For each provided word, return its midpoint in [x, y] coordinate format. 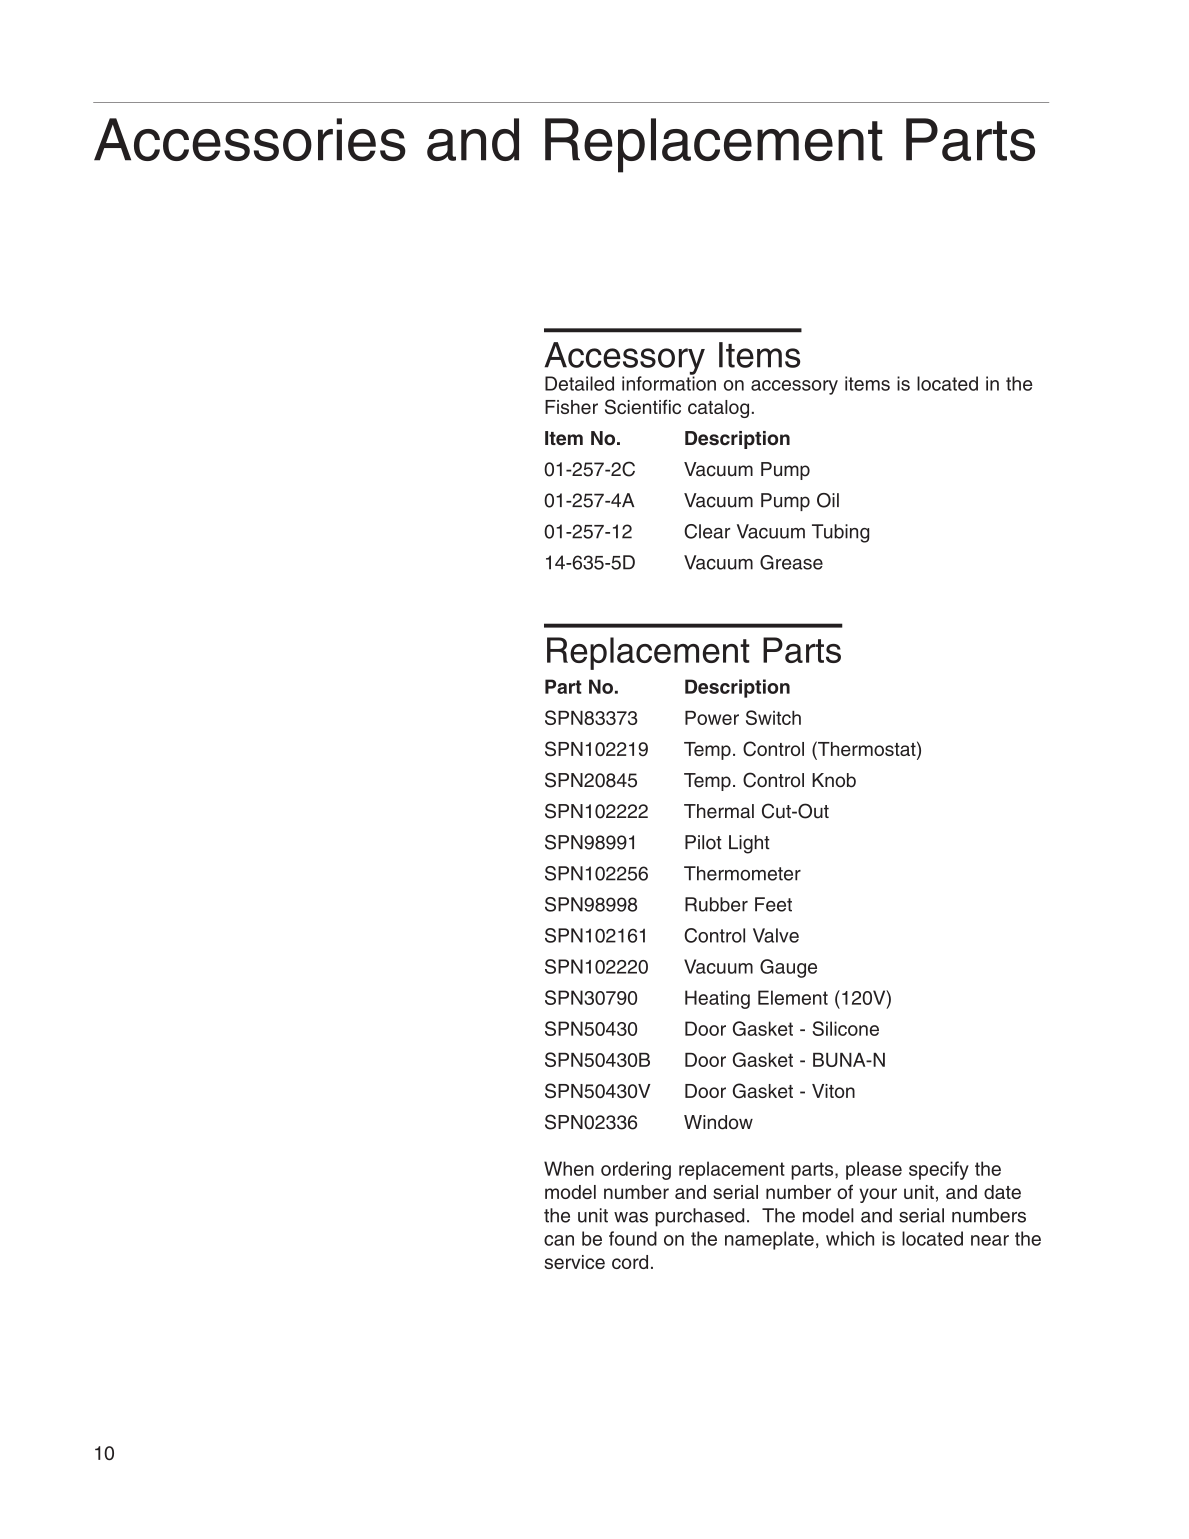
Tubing [840, 533]
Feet [773, 904]
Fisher [571, 407]
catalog [718, 409]
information [669, 382]
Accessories [250, 139]
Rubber [716, 904]
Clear [707, 531]
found [633, 1238]
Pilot [703, 842]
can [559, 1240]
